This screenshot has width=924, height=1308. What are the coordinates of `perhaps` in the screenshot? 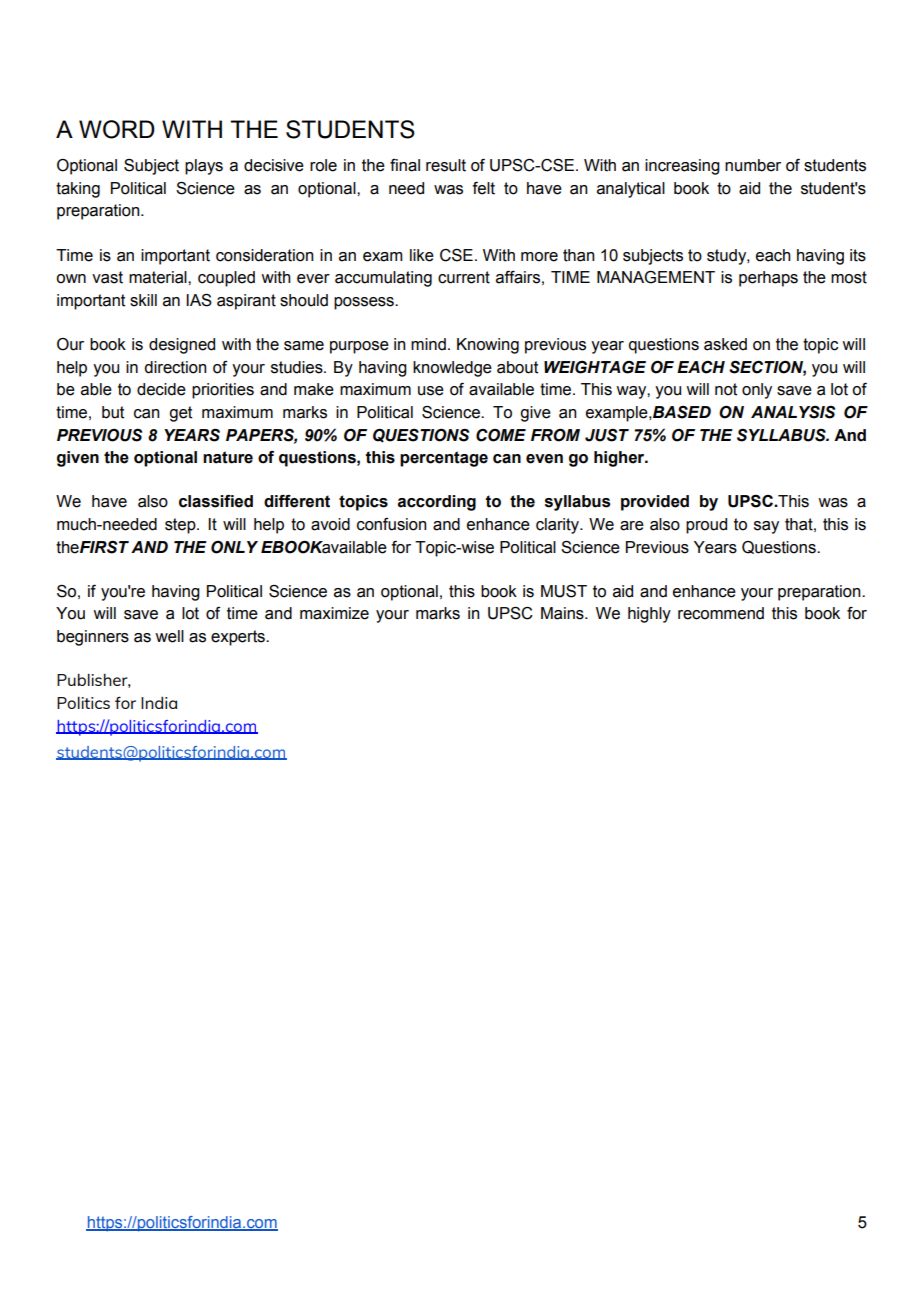 It's located at (768, 279).
